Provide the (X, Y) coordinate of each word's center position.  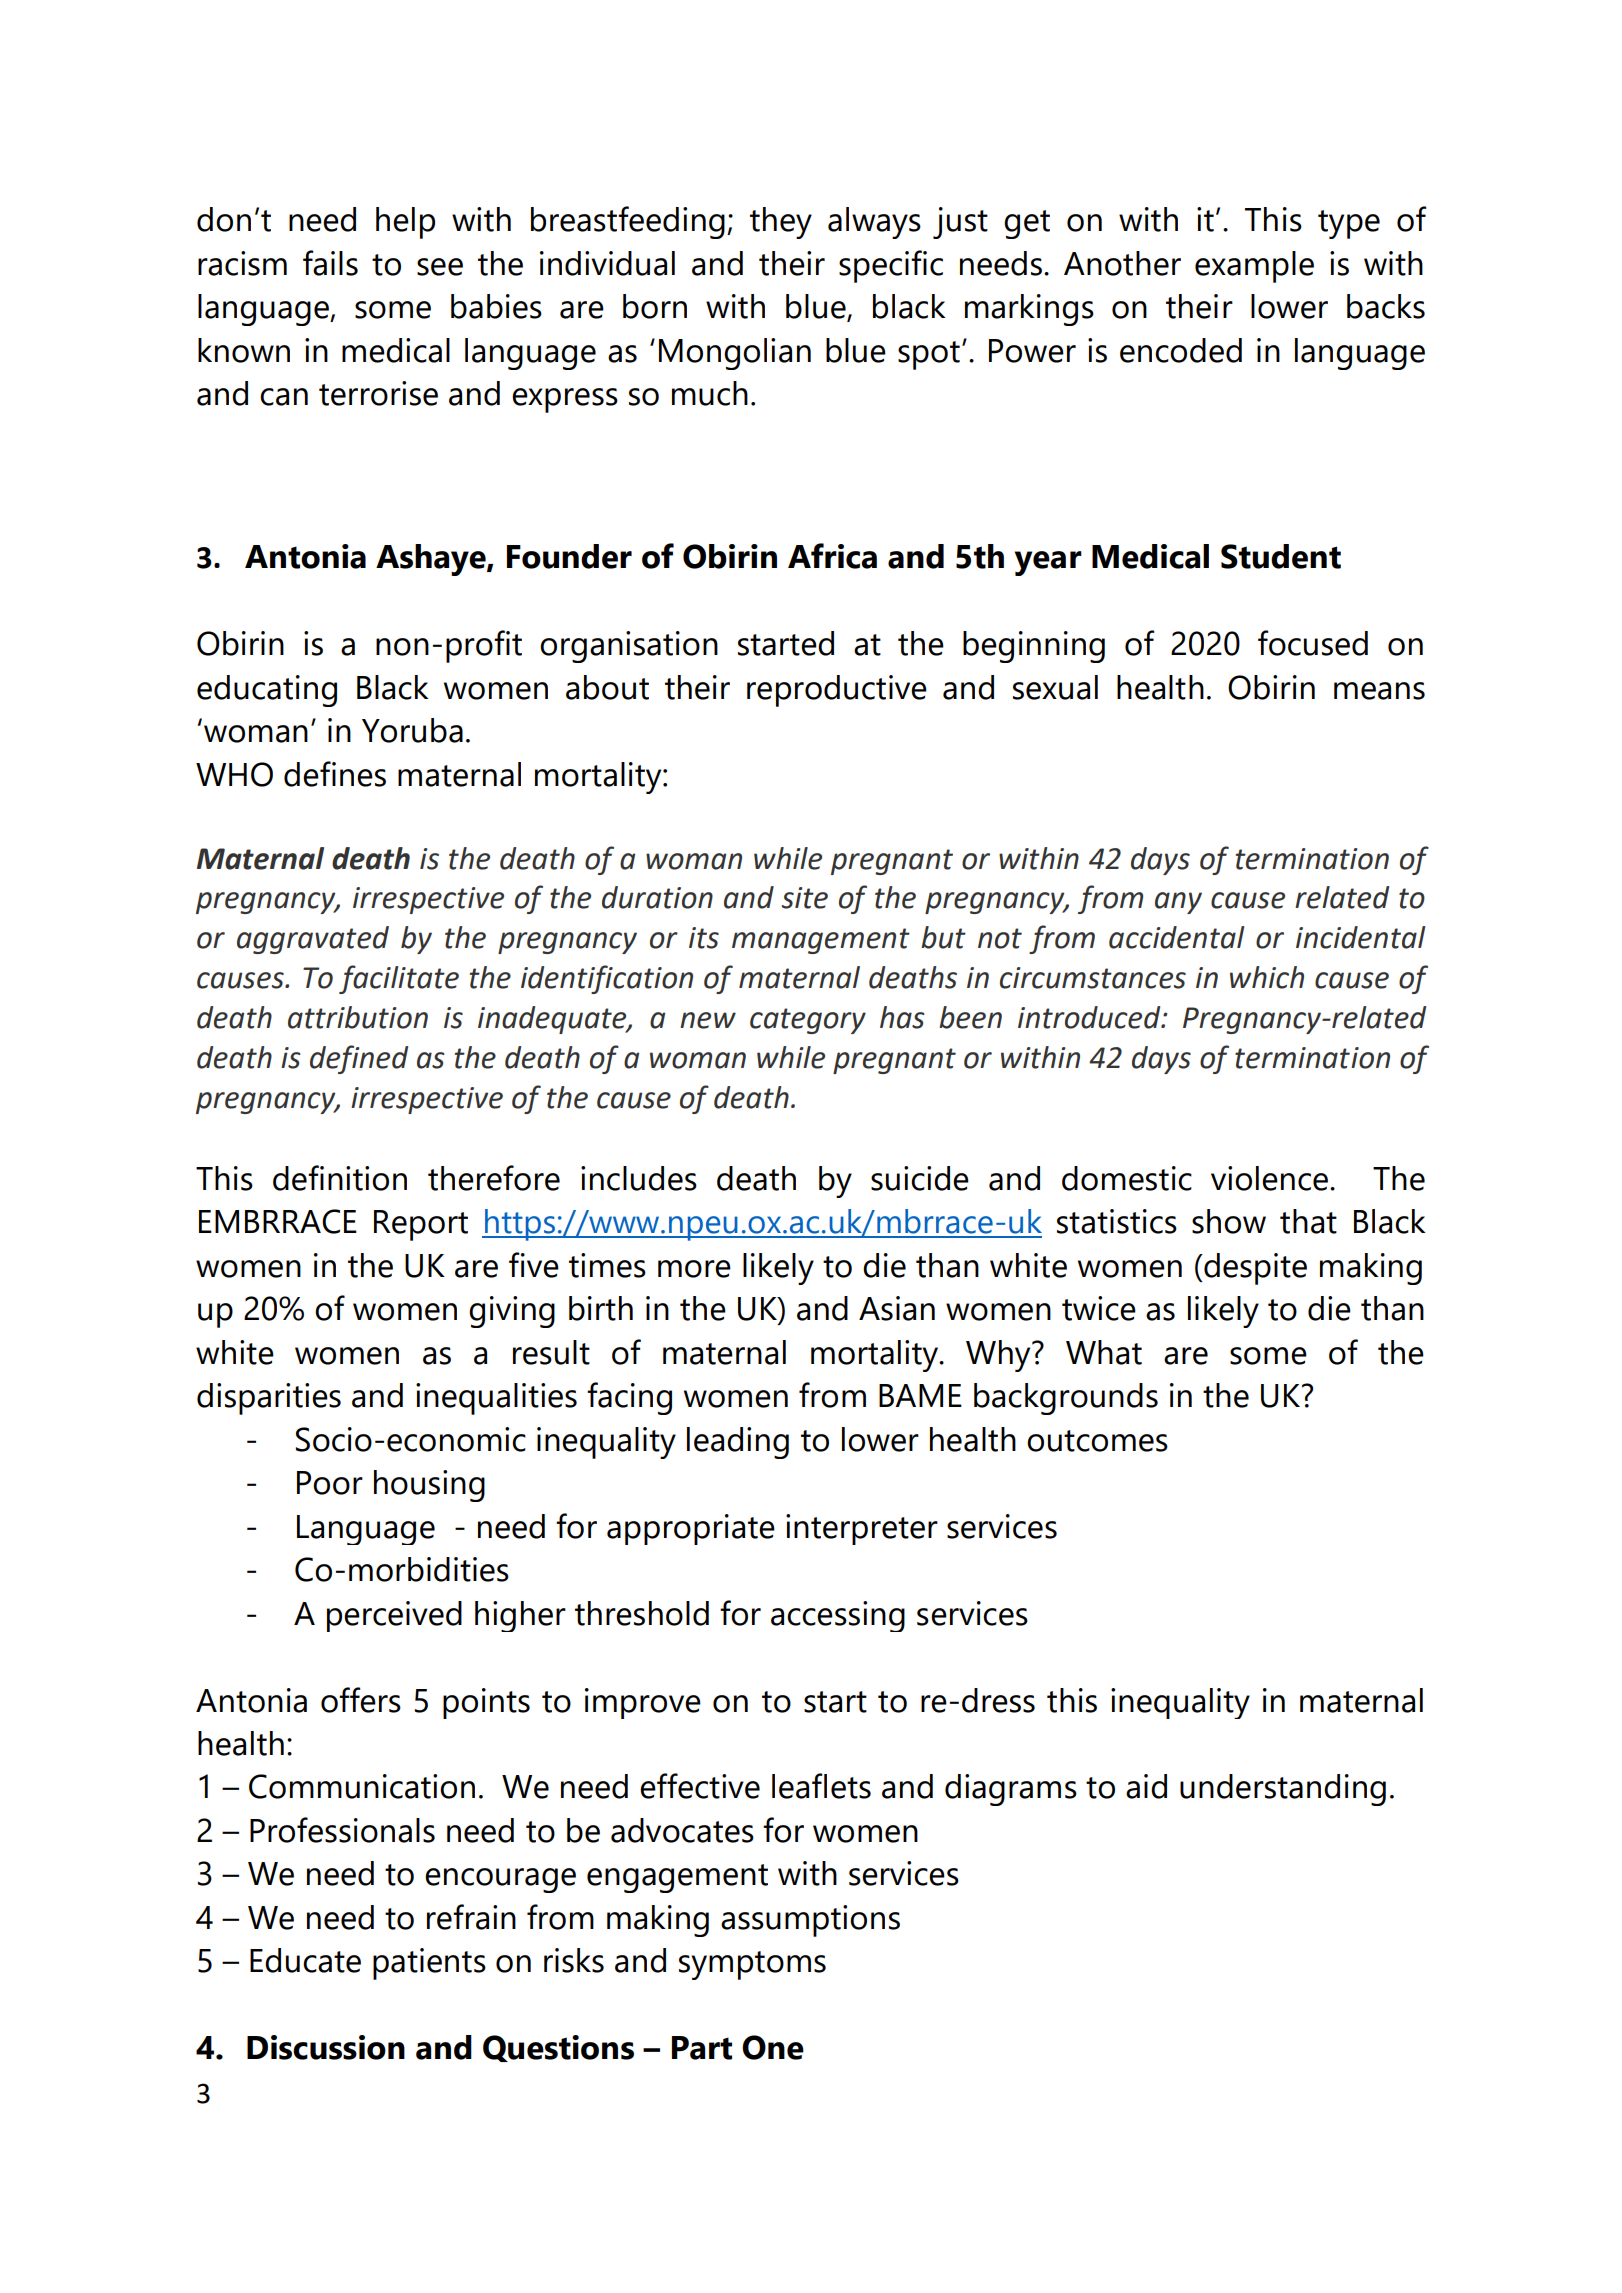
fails (330, 263)
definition (340, 1178)
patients (429, 1964)
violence (1269, 1178)
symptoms (752, 1965)
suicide (920, 1178)
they (781, 223)
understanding (1283, 1790)
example (1254, 267)
